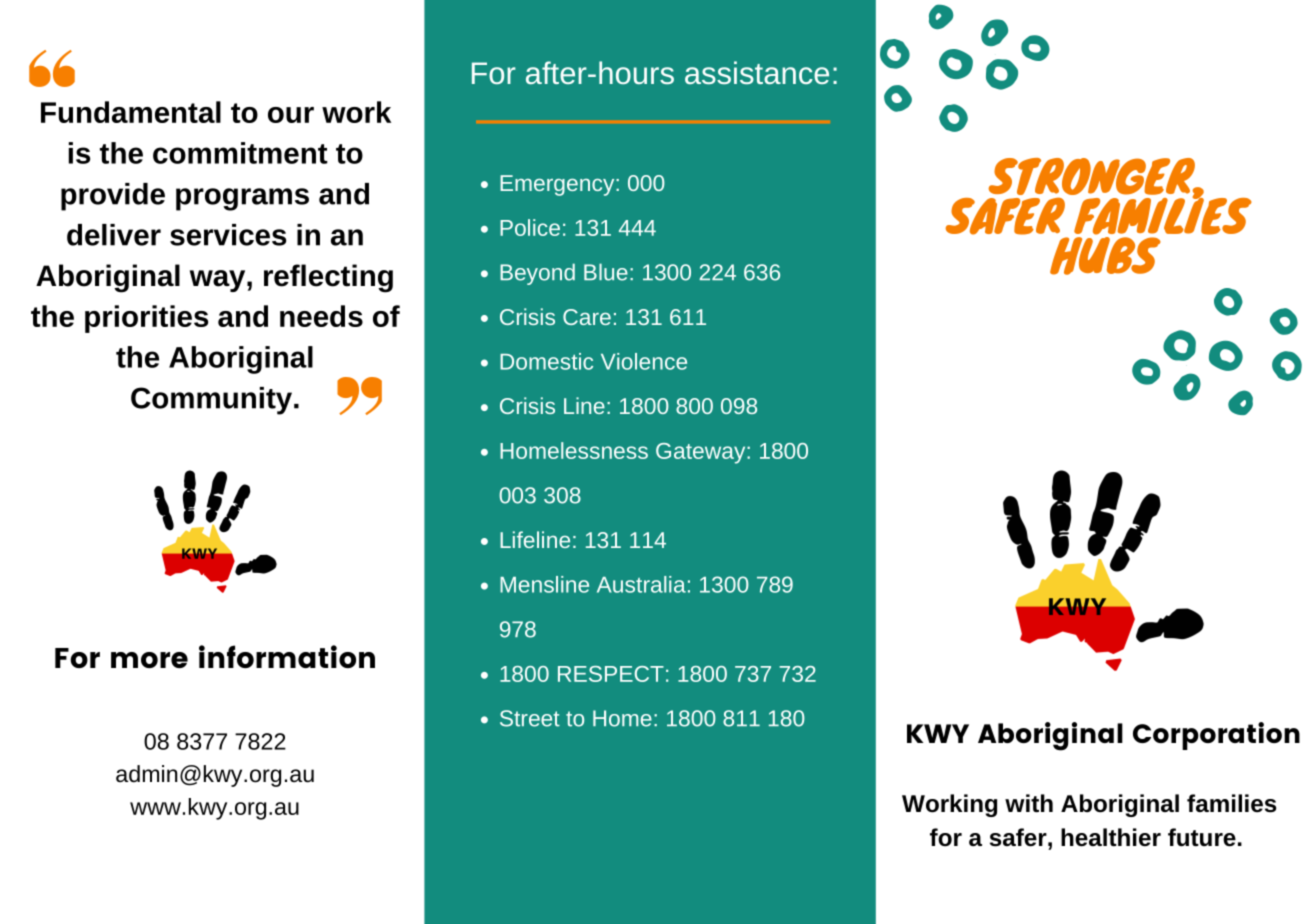 Image resolution: width=1309 pixels, height=924 pixels. What do you see at coordinates (530, 718) in the screenshot?
I see `Street` at bounding box center [530, 718].
